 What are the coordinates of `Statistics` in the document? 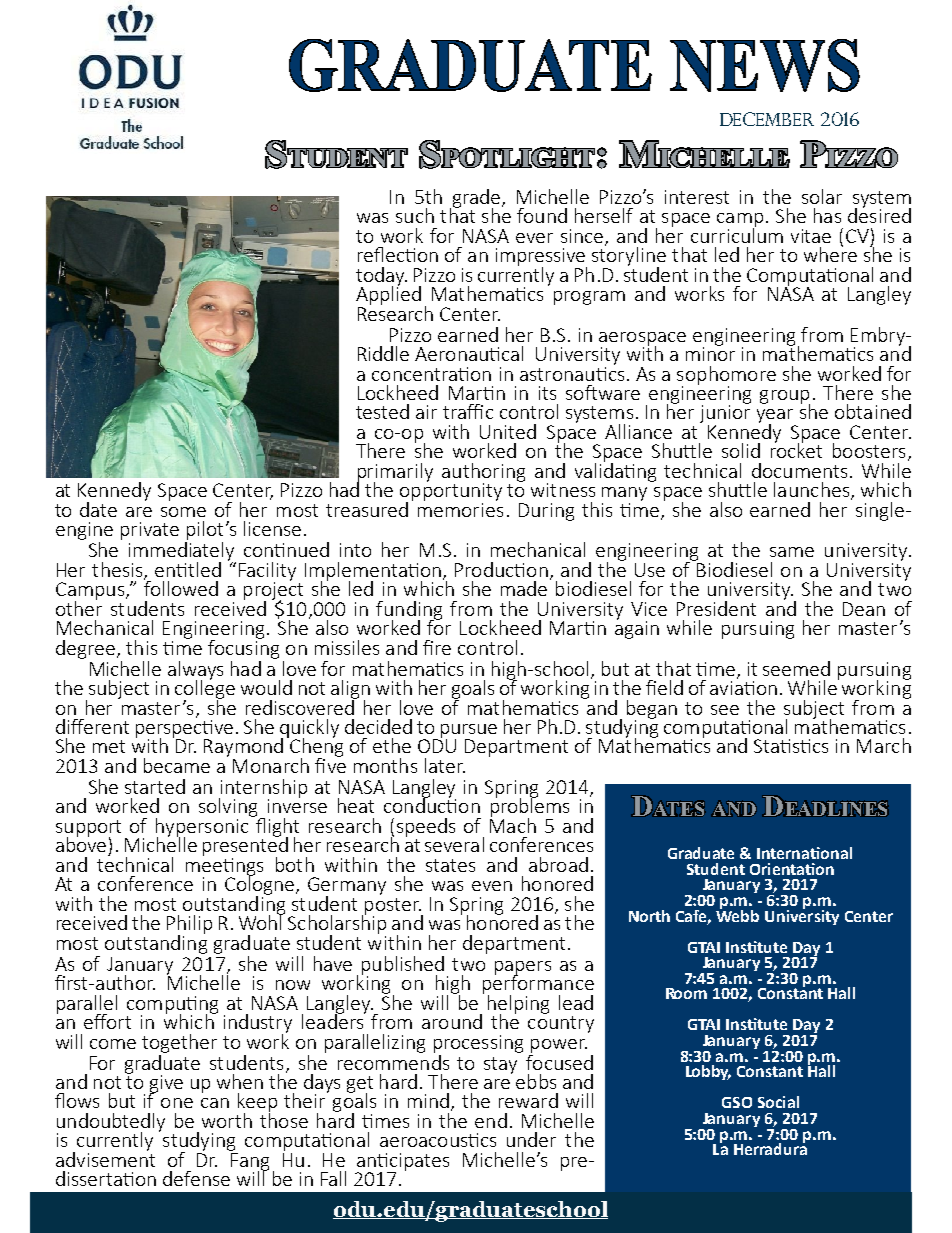 It's located at (791, 746).
